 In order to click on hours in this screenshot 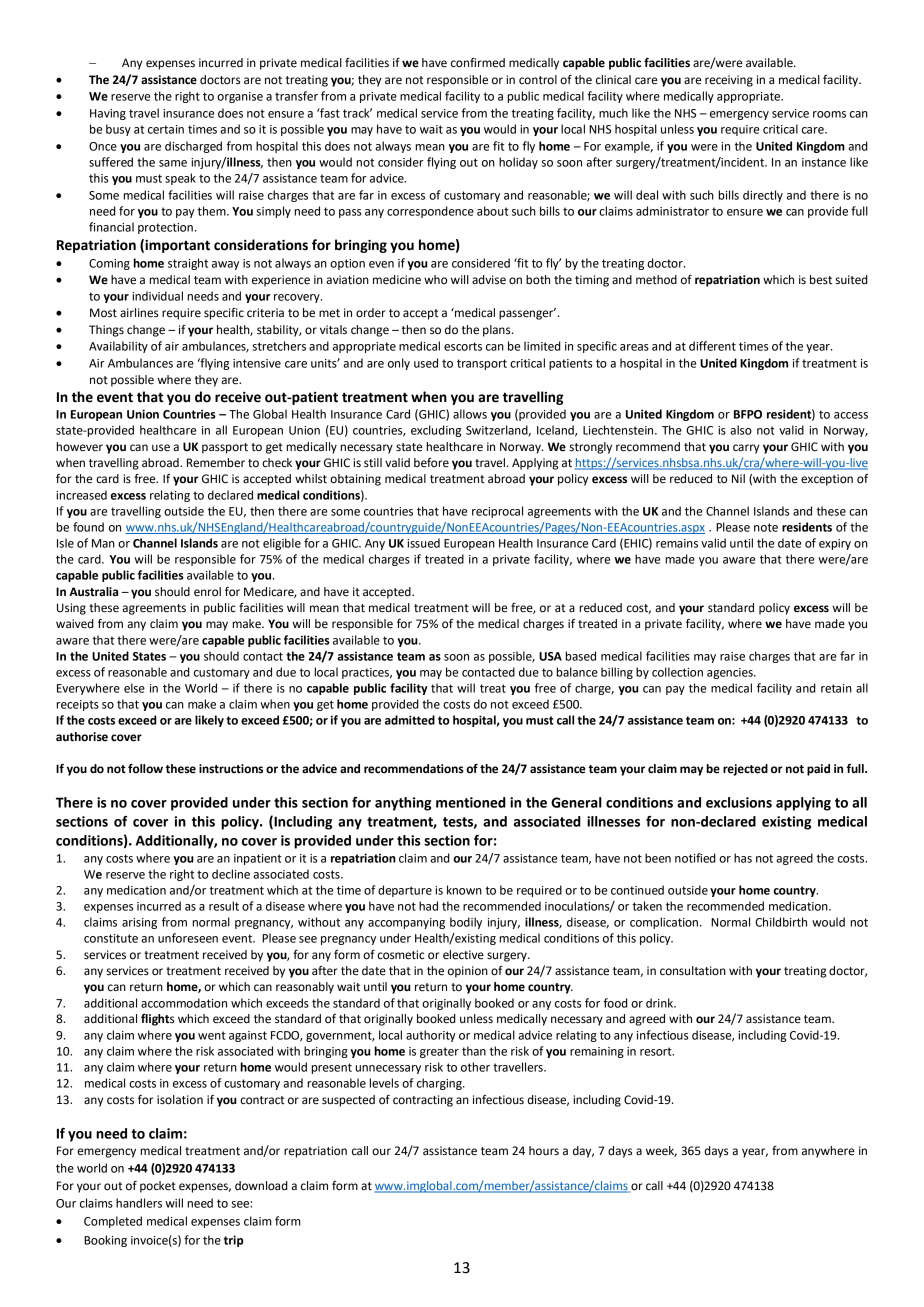, I will do `click(544, 1151)`.
